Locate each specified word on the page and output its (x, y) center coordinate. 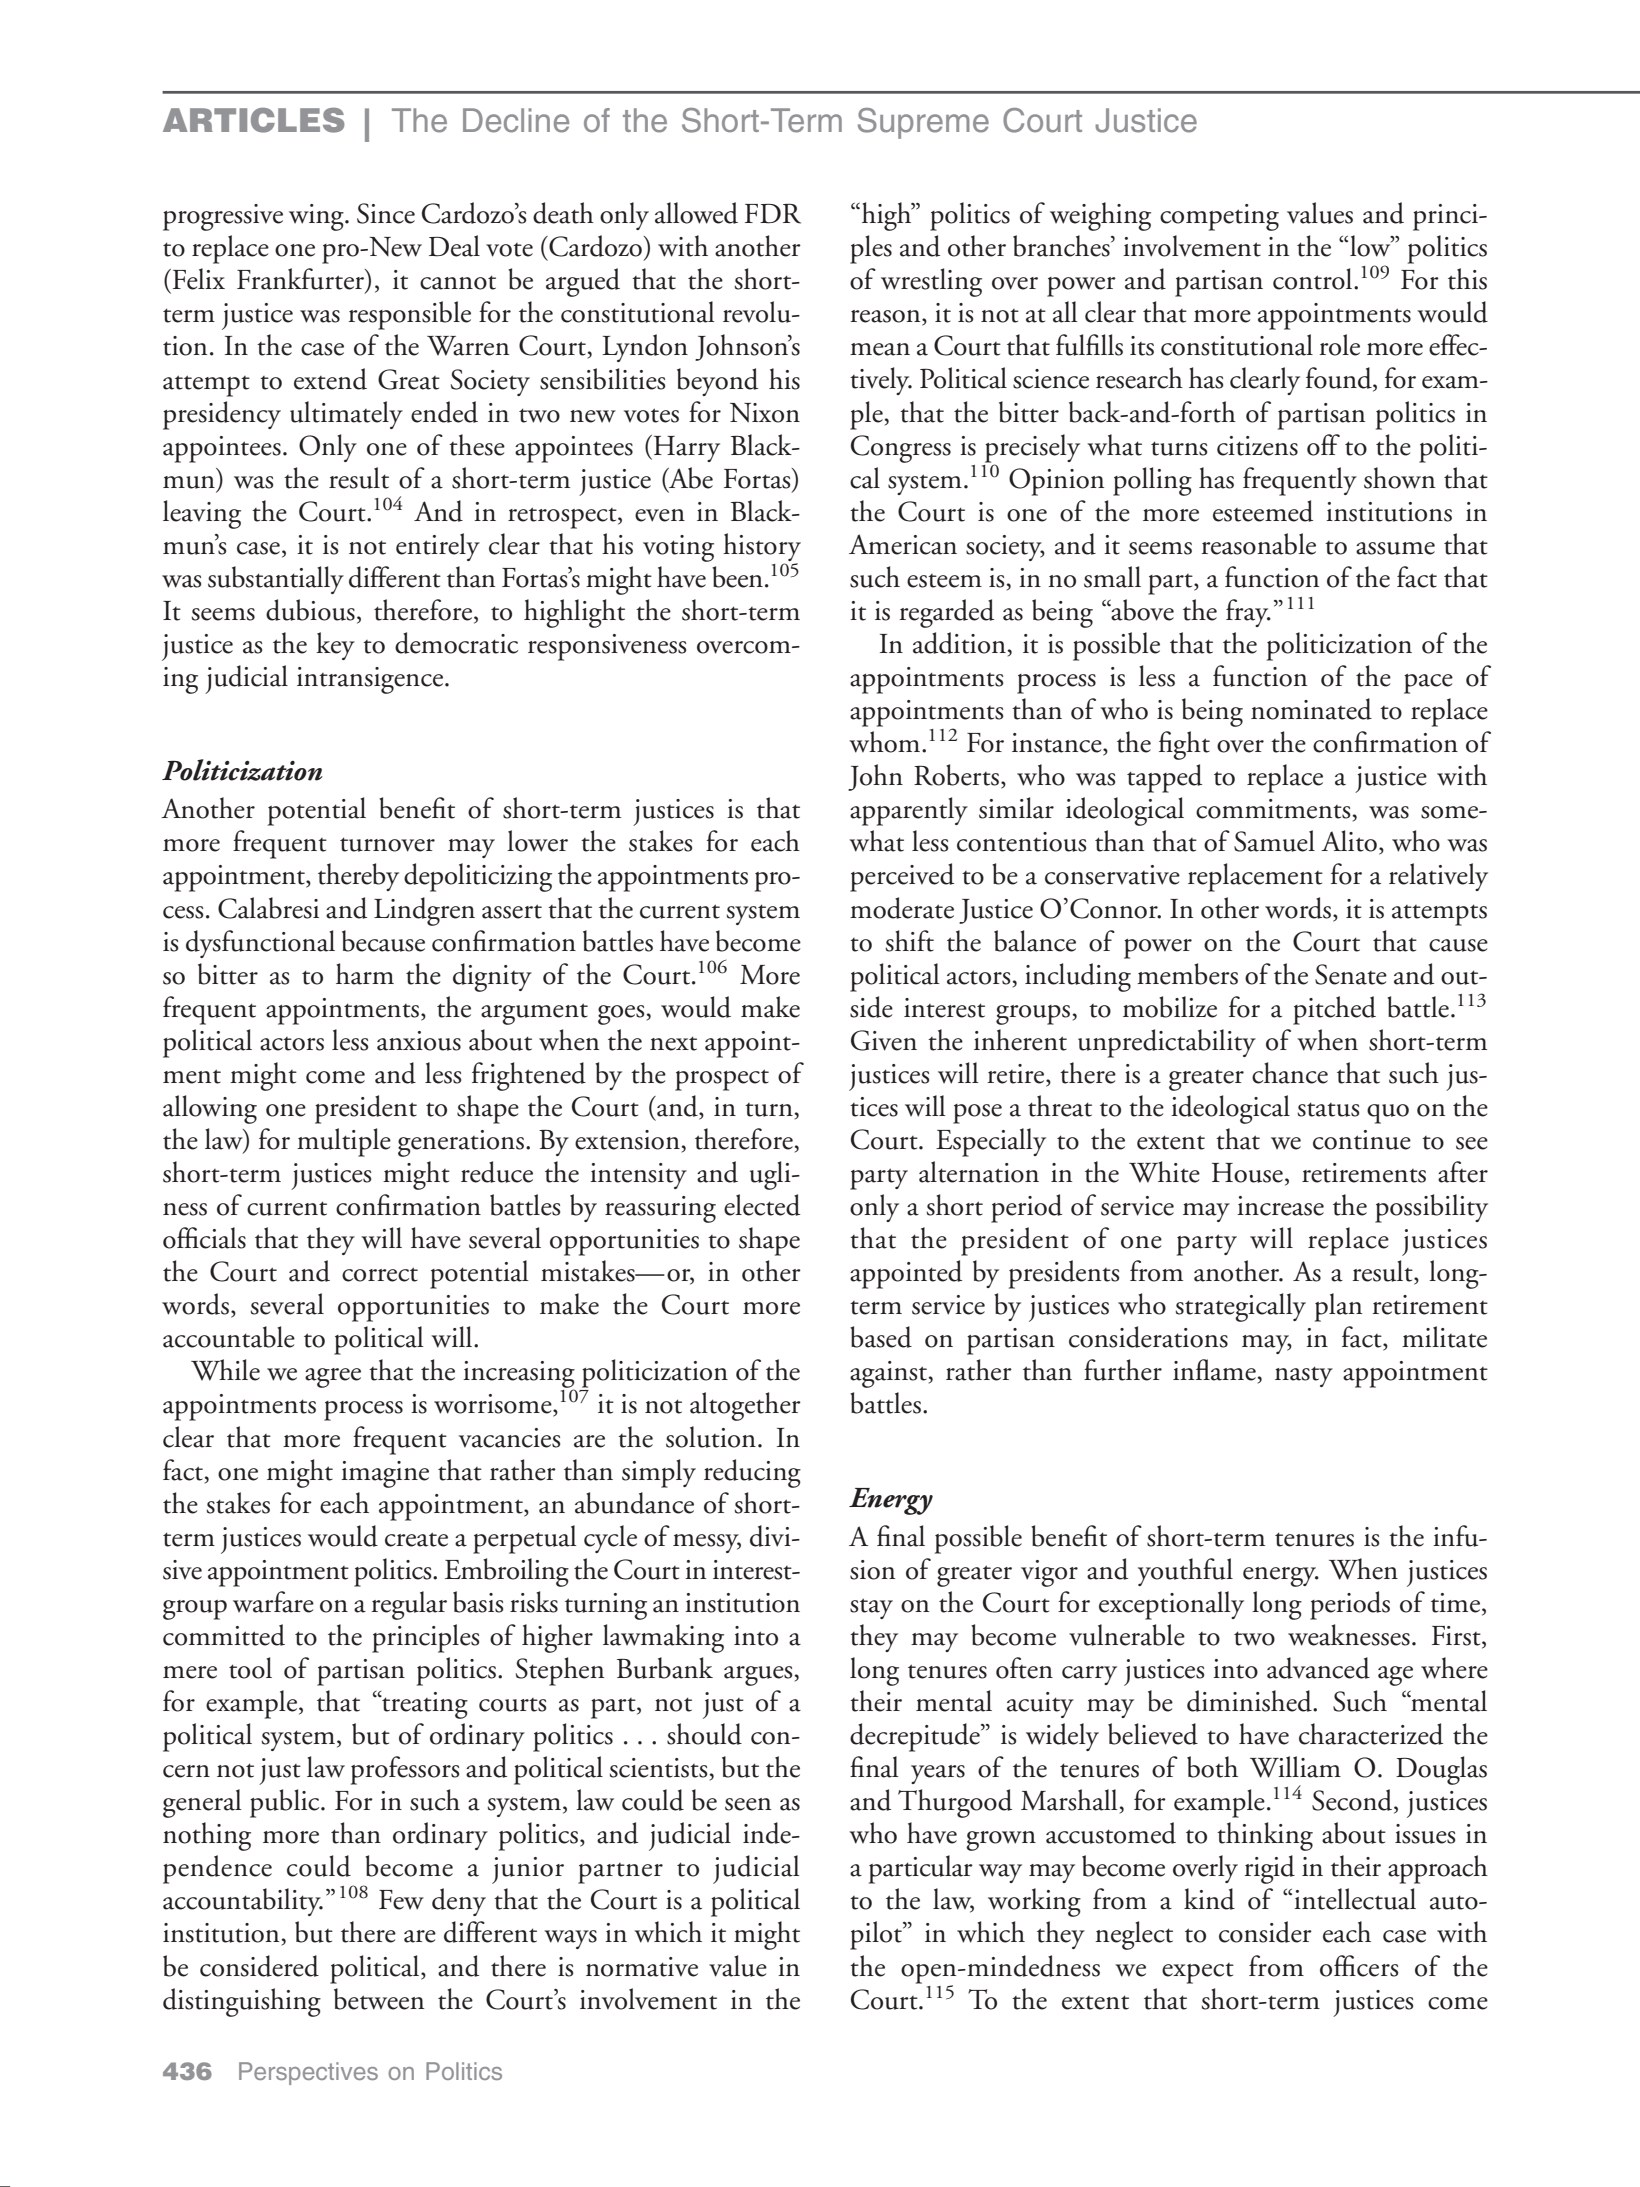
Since (386, 213)
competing (1219, 217)
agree (333, 1378)
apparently (909, 811)
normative (642, 1967)
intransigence (370, 680)
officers (1359, 1966)
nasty (1304, 1376)
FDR (773, 214)
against (888, 1374)
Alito (1349, 841)
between (379, 1999)
